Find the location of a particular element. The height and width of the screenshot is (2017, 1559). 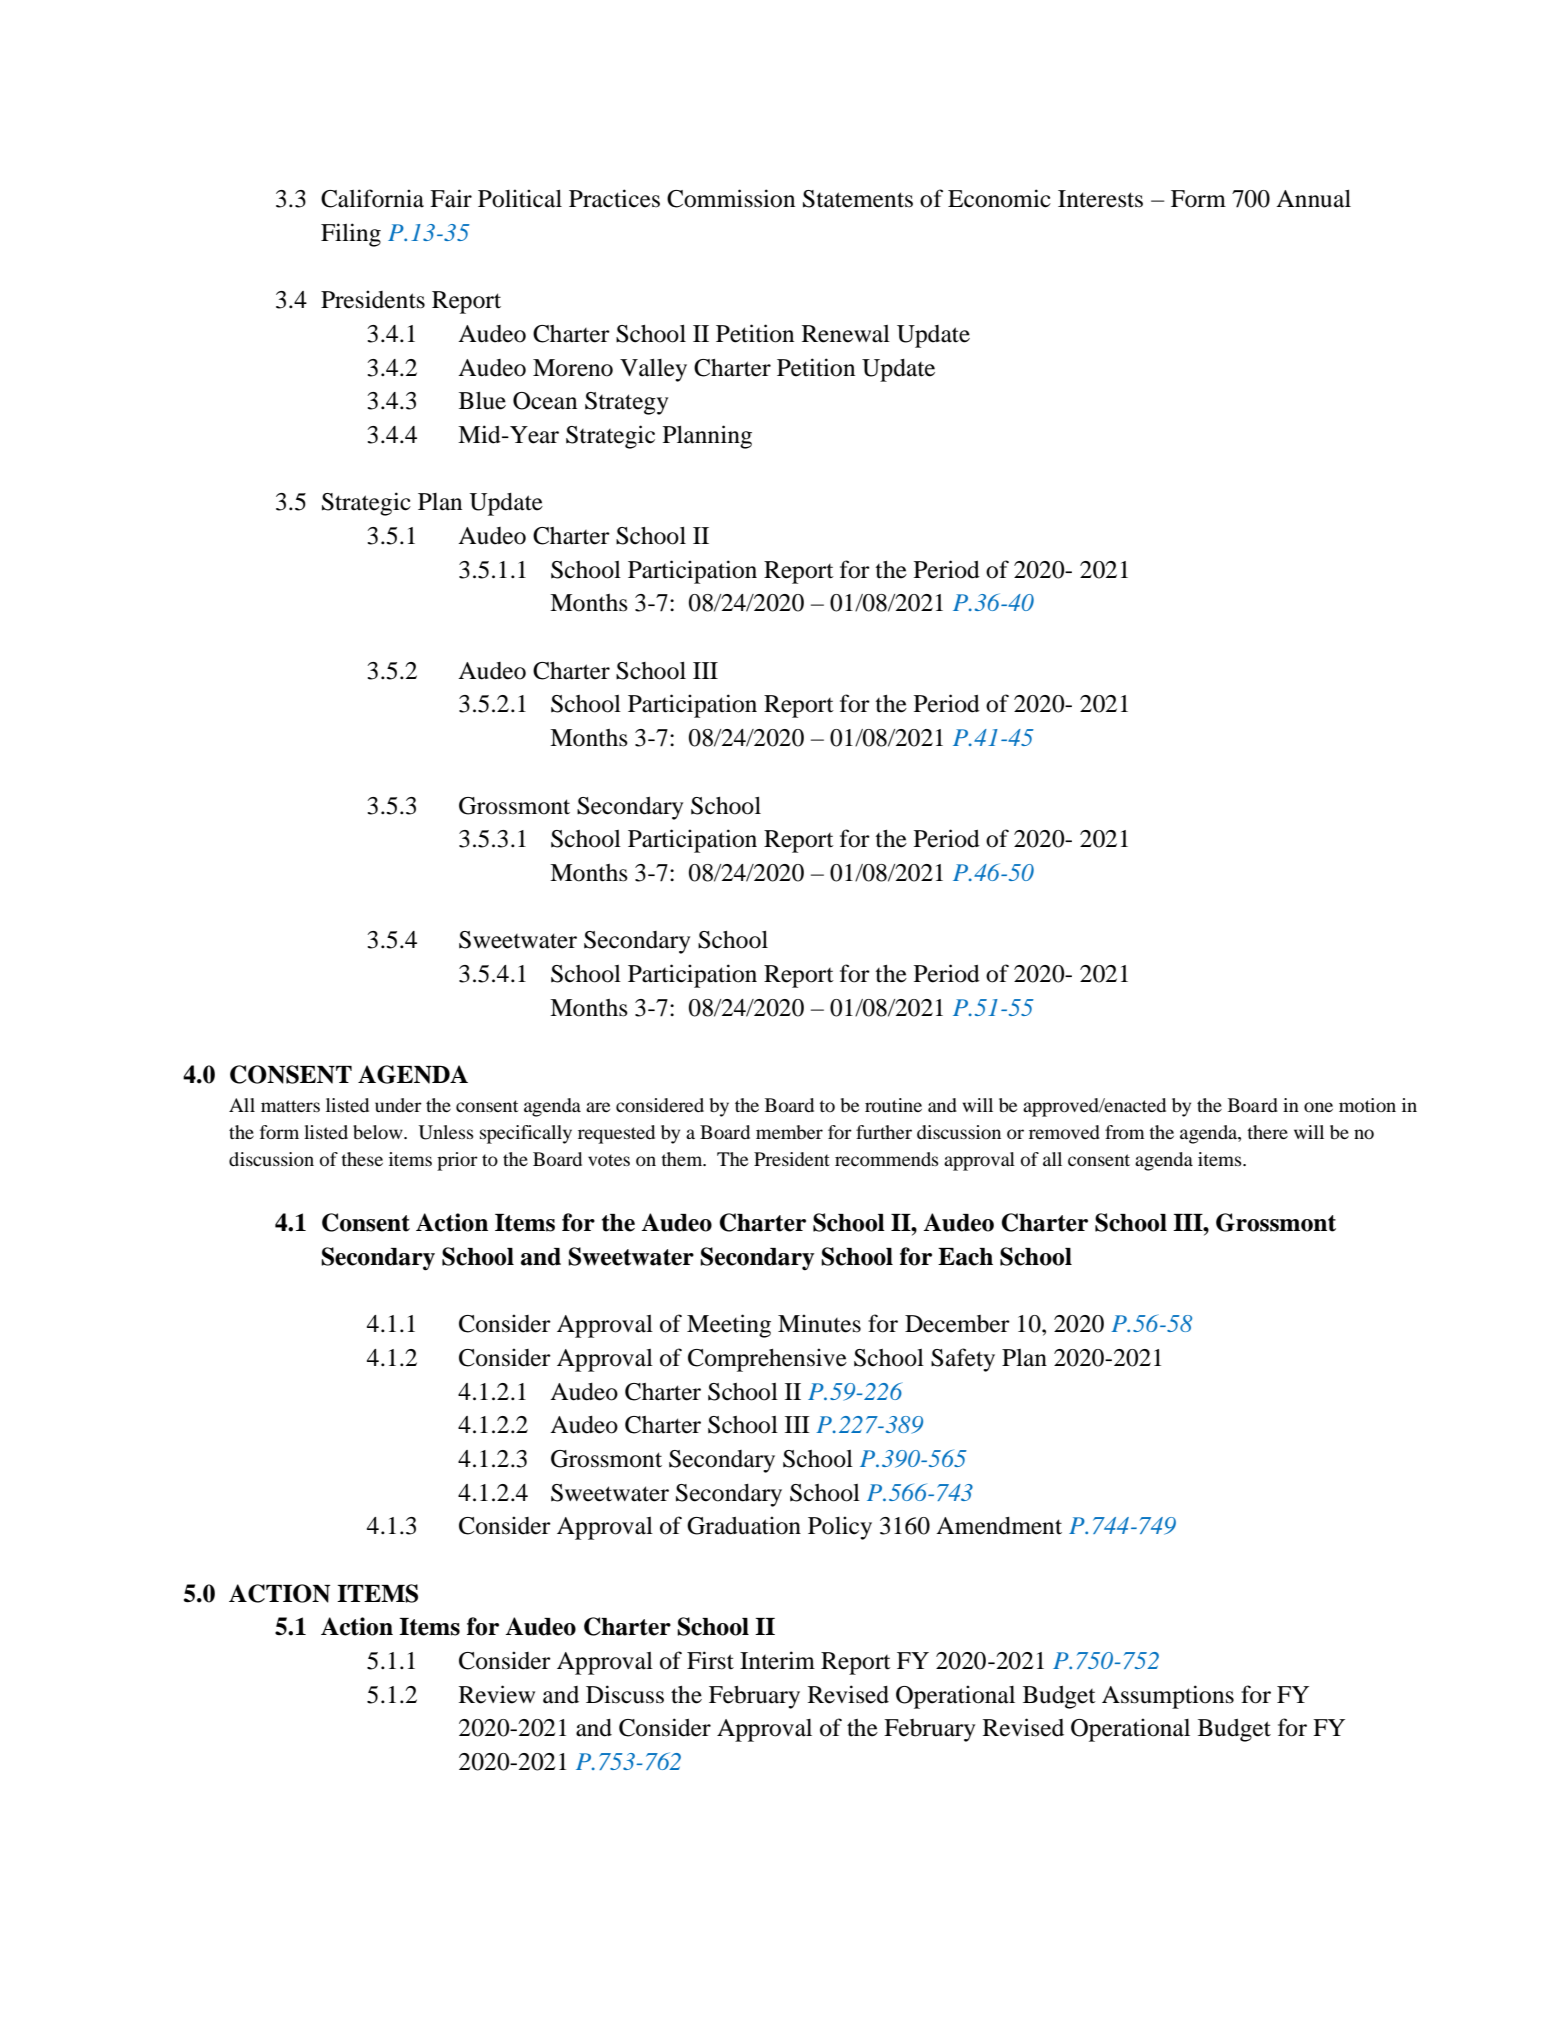

under is located at coordinates (398, 1105).
